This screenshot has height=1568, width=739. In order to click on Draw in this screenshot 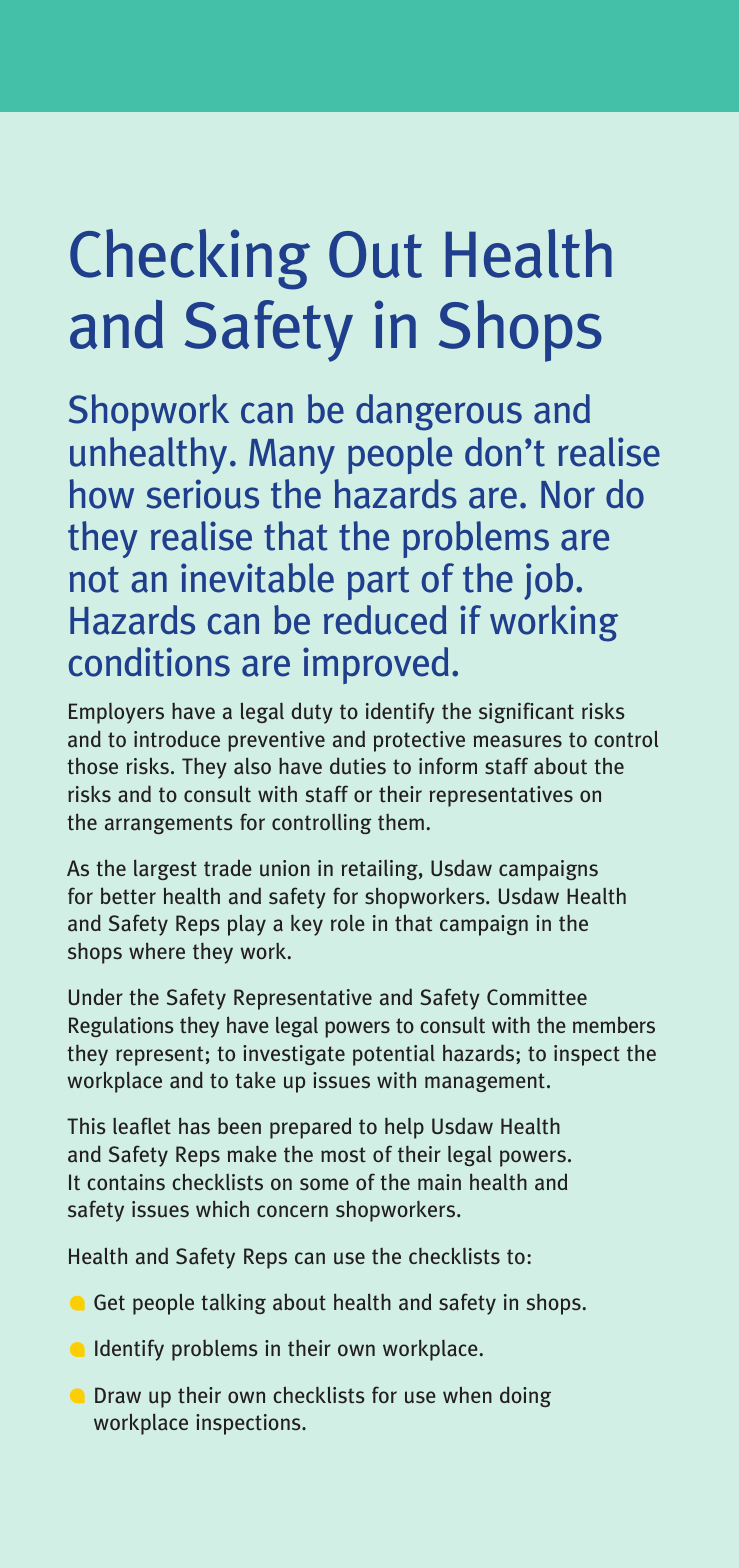, I will do `click(118, 1395)`.
